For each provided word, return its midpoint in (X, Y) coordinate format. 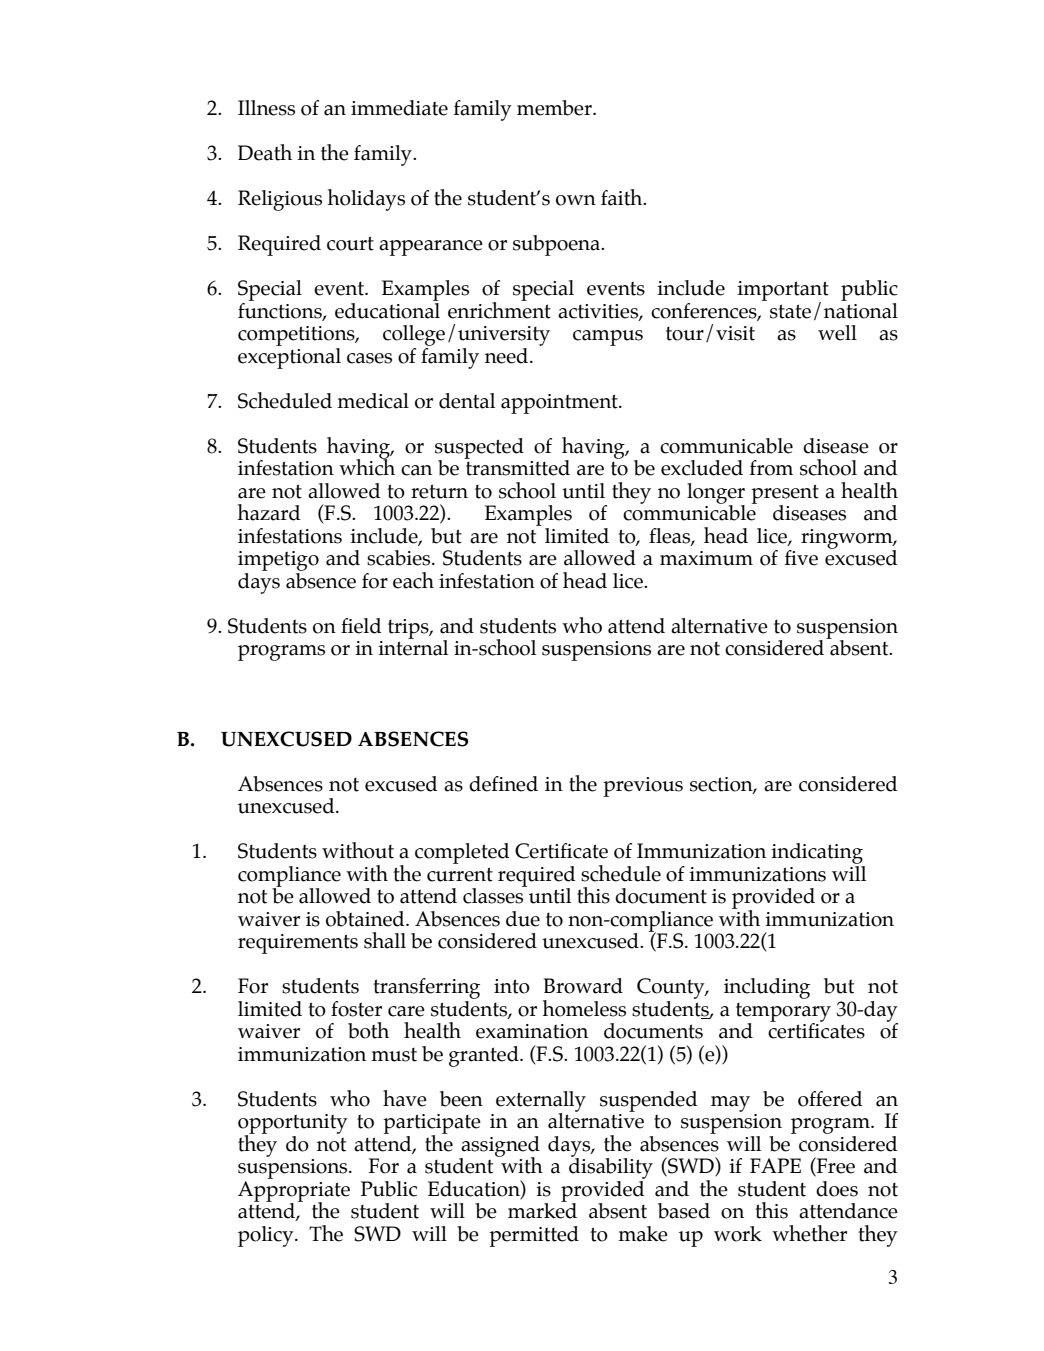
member (555, 108)
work (738, 1234)
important (783, 292)
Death (265, 152)
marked (542, 1210)
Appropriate (294, 1192)
